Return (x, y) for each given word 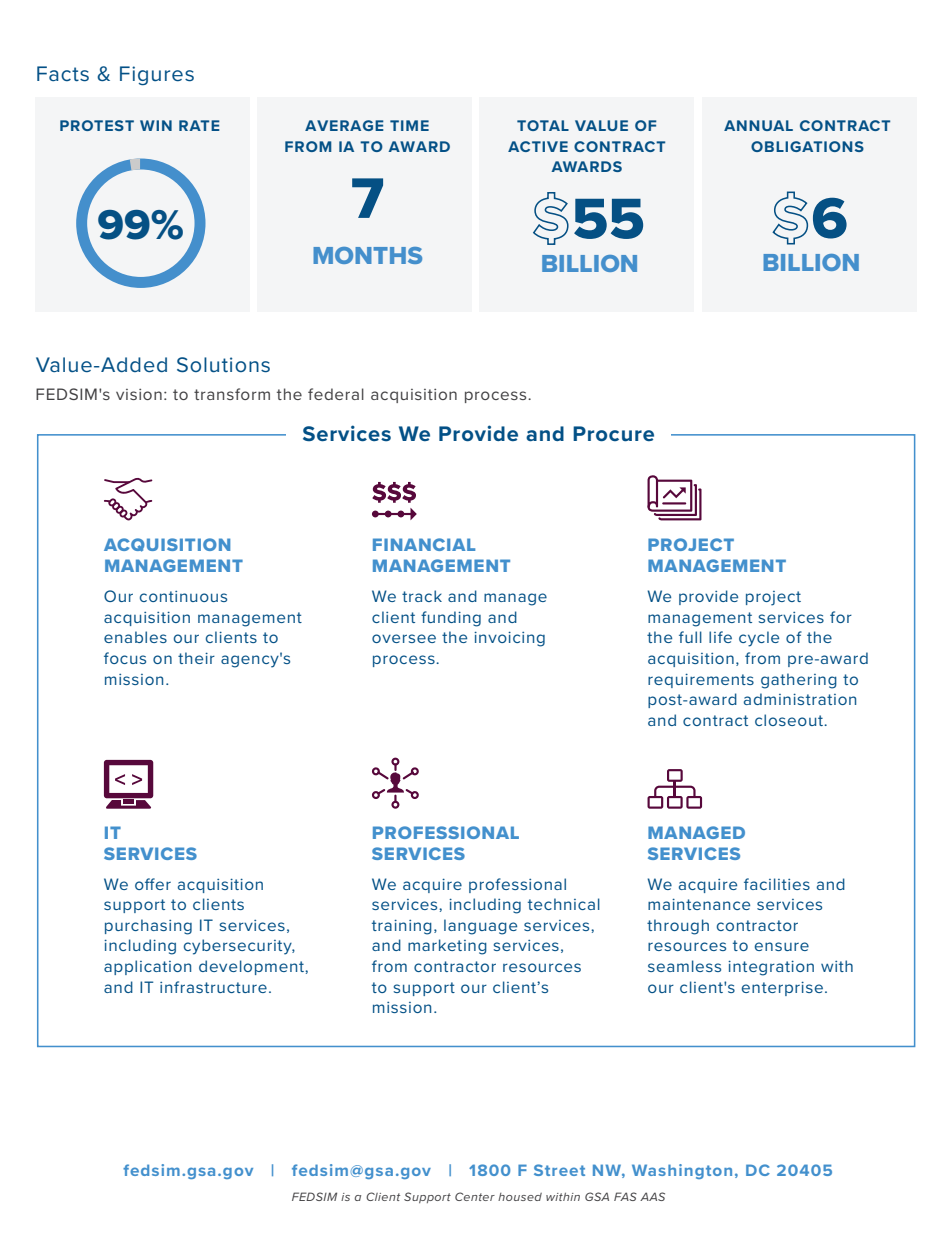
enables (135, 637)
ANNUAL (758, 125)
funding (451, 619)
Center (475, 1196)
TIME (409, 125)
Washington (682, 1171)
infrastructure (213, 987)
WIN (156, 125)
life (720, 637)
